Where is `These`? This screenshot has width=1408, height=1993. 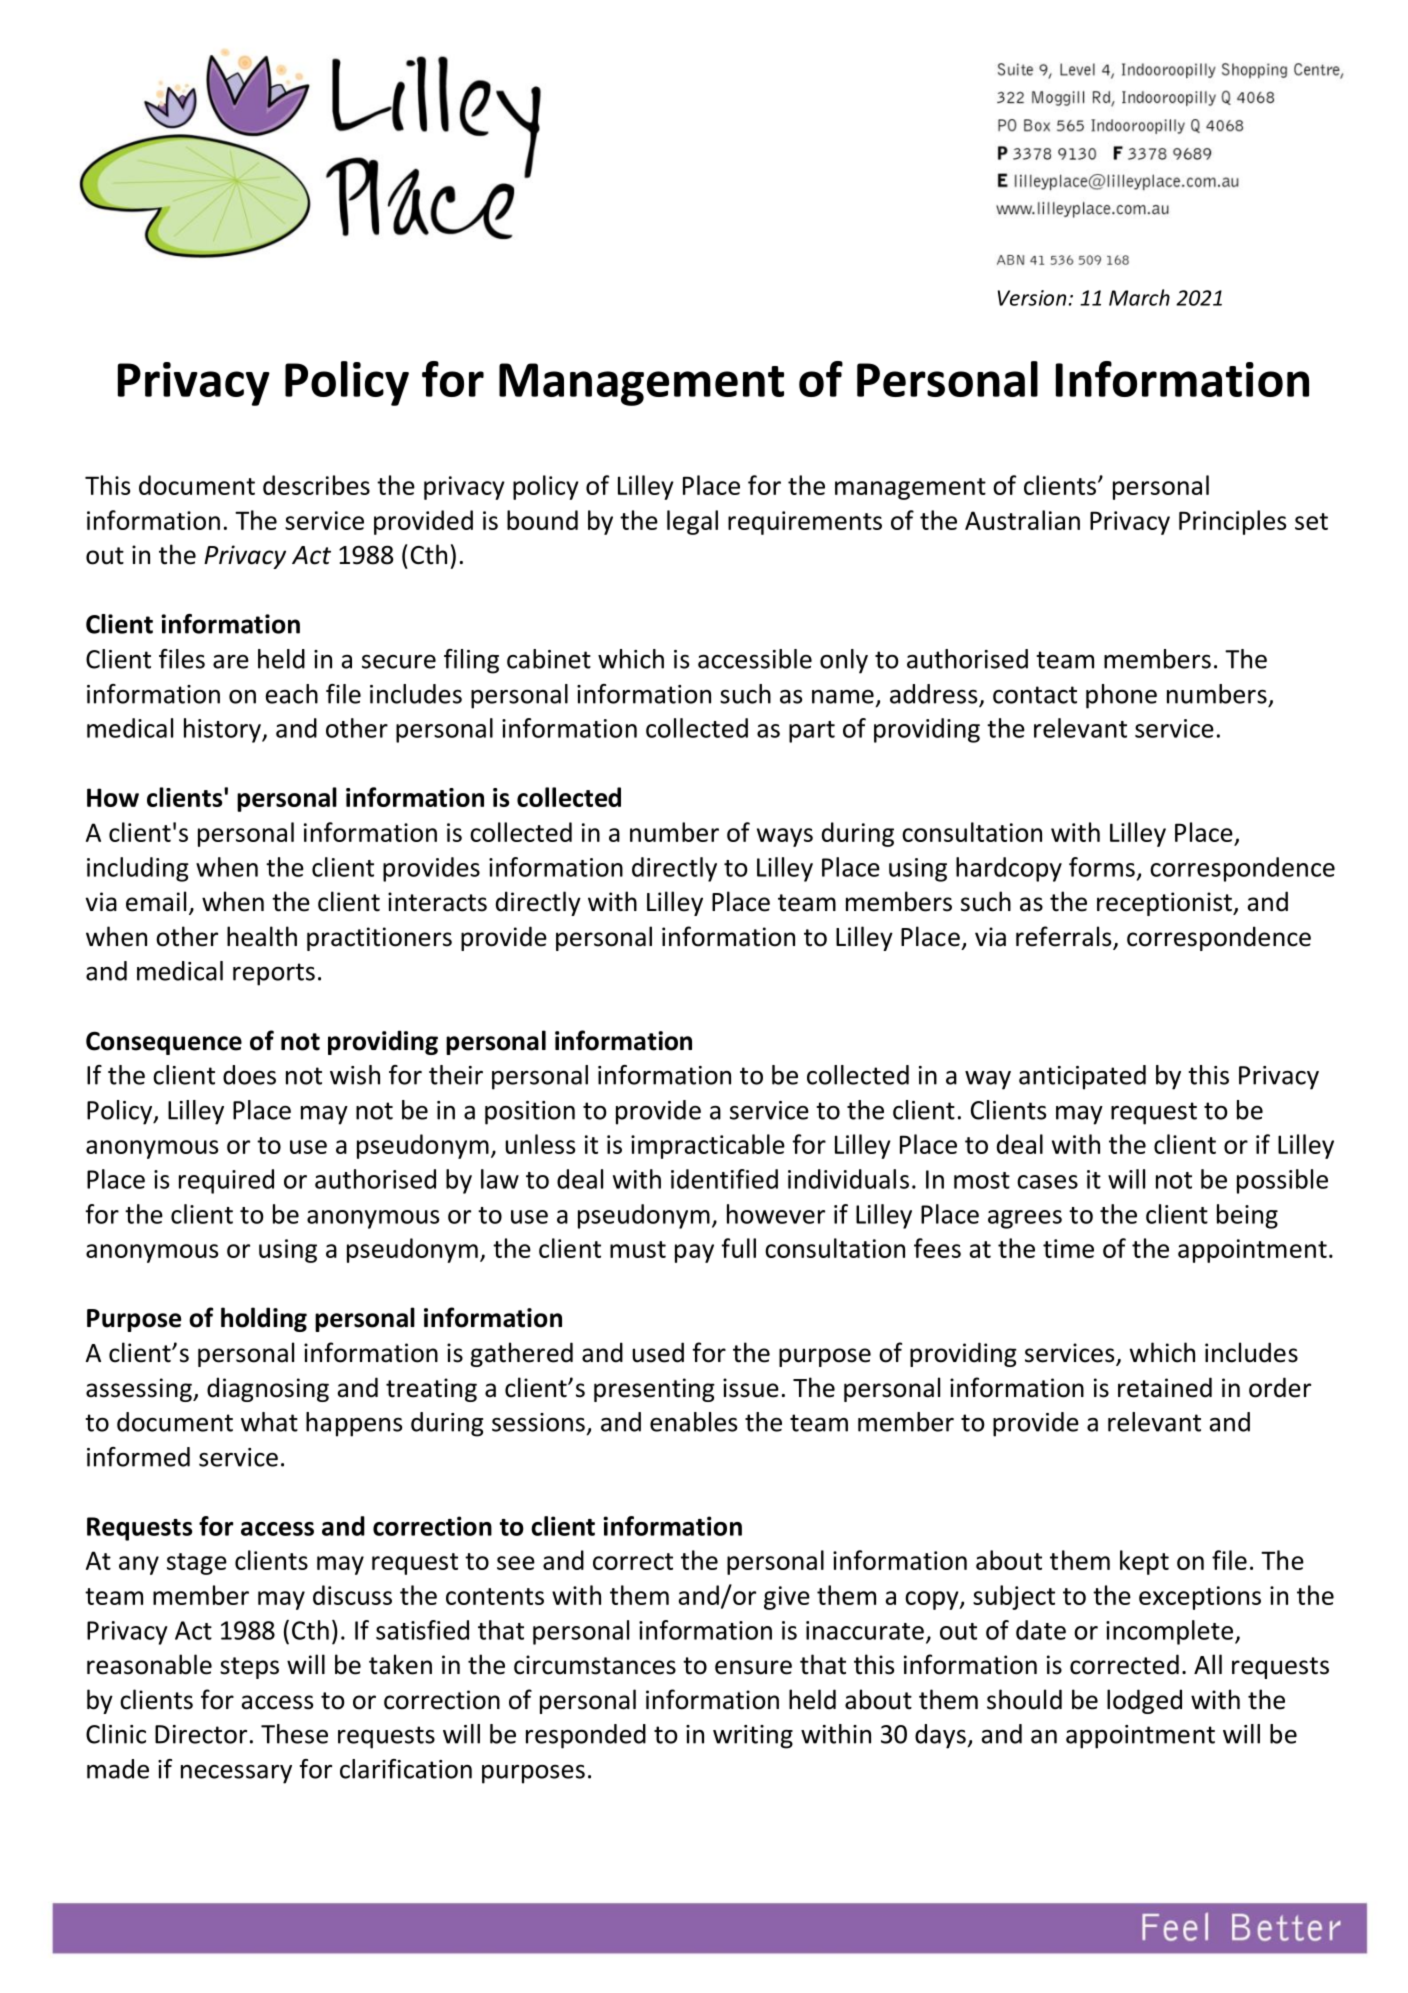
These is located at coordinates (294, 1734).
